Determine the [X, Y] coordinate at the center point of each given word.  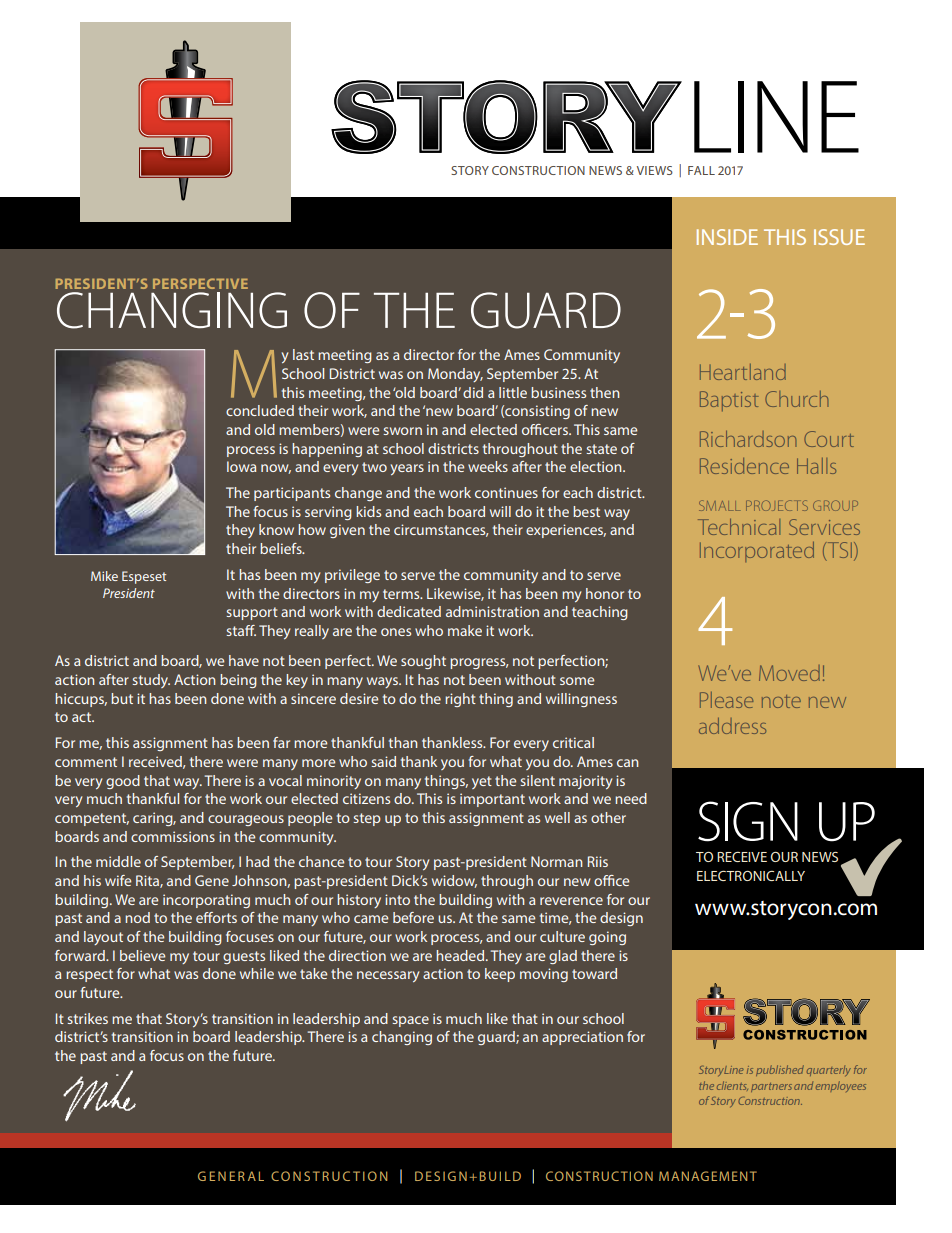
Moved [789, 673]
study [151, 681]
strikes [87, 1018]
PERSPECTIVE [200, 283]
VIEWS [655, 170]
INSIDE [727, 237]
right [460, 700]
